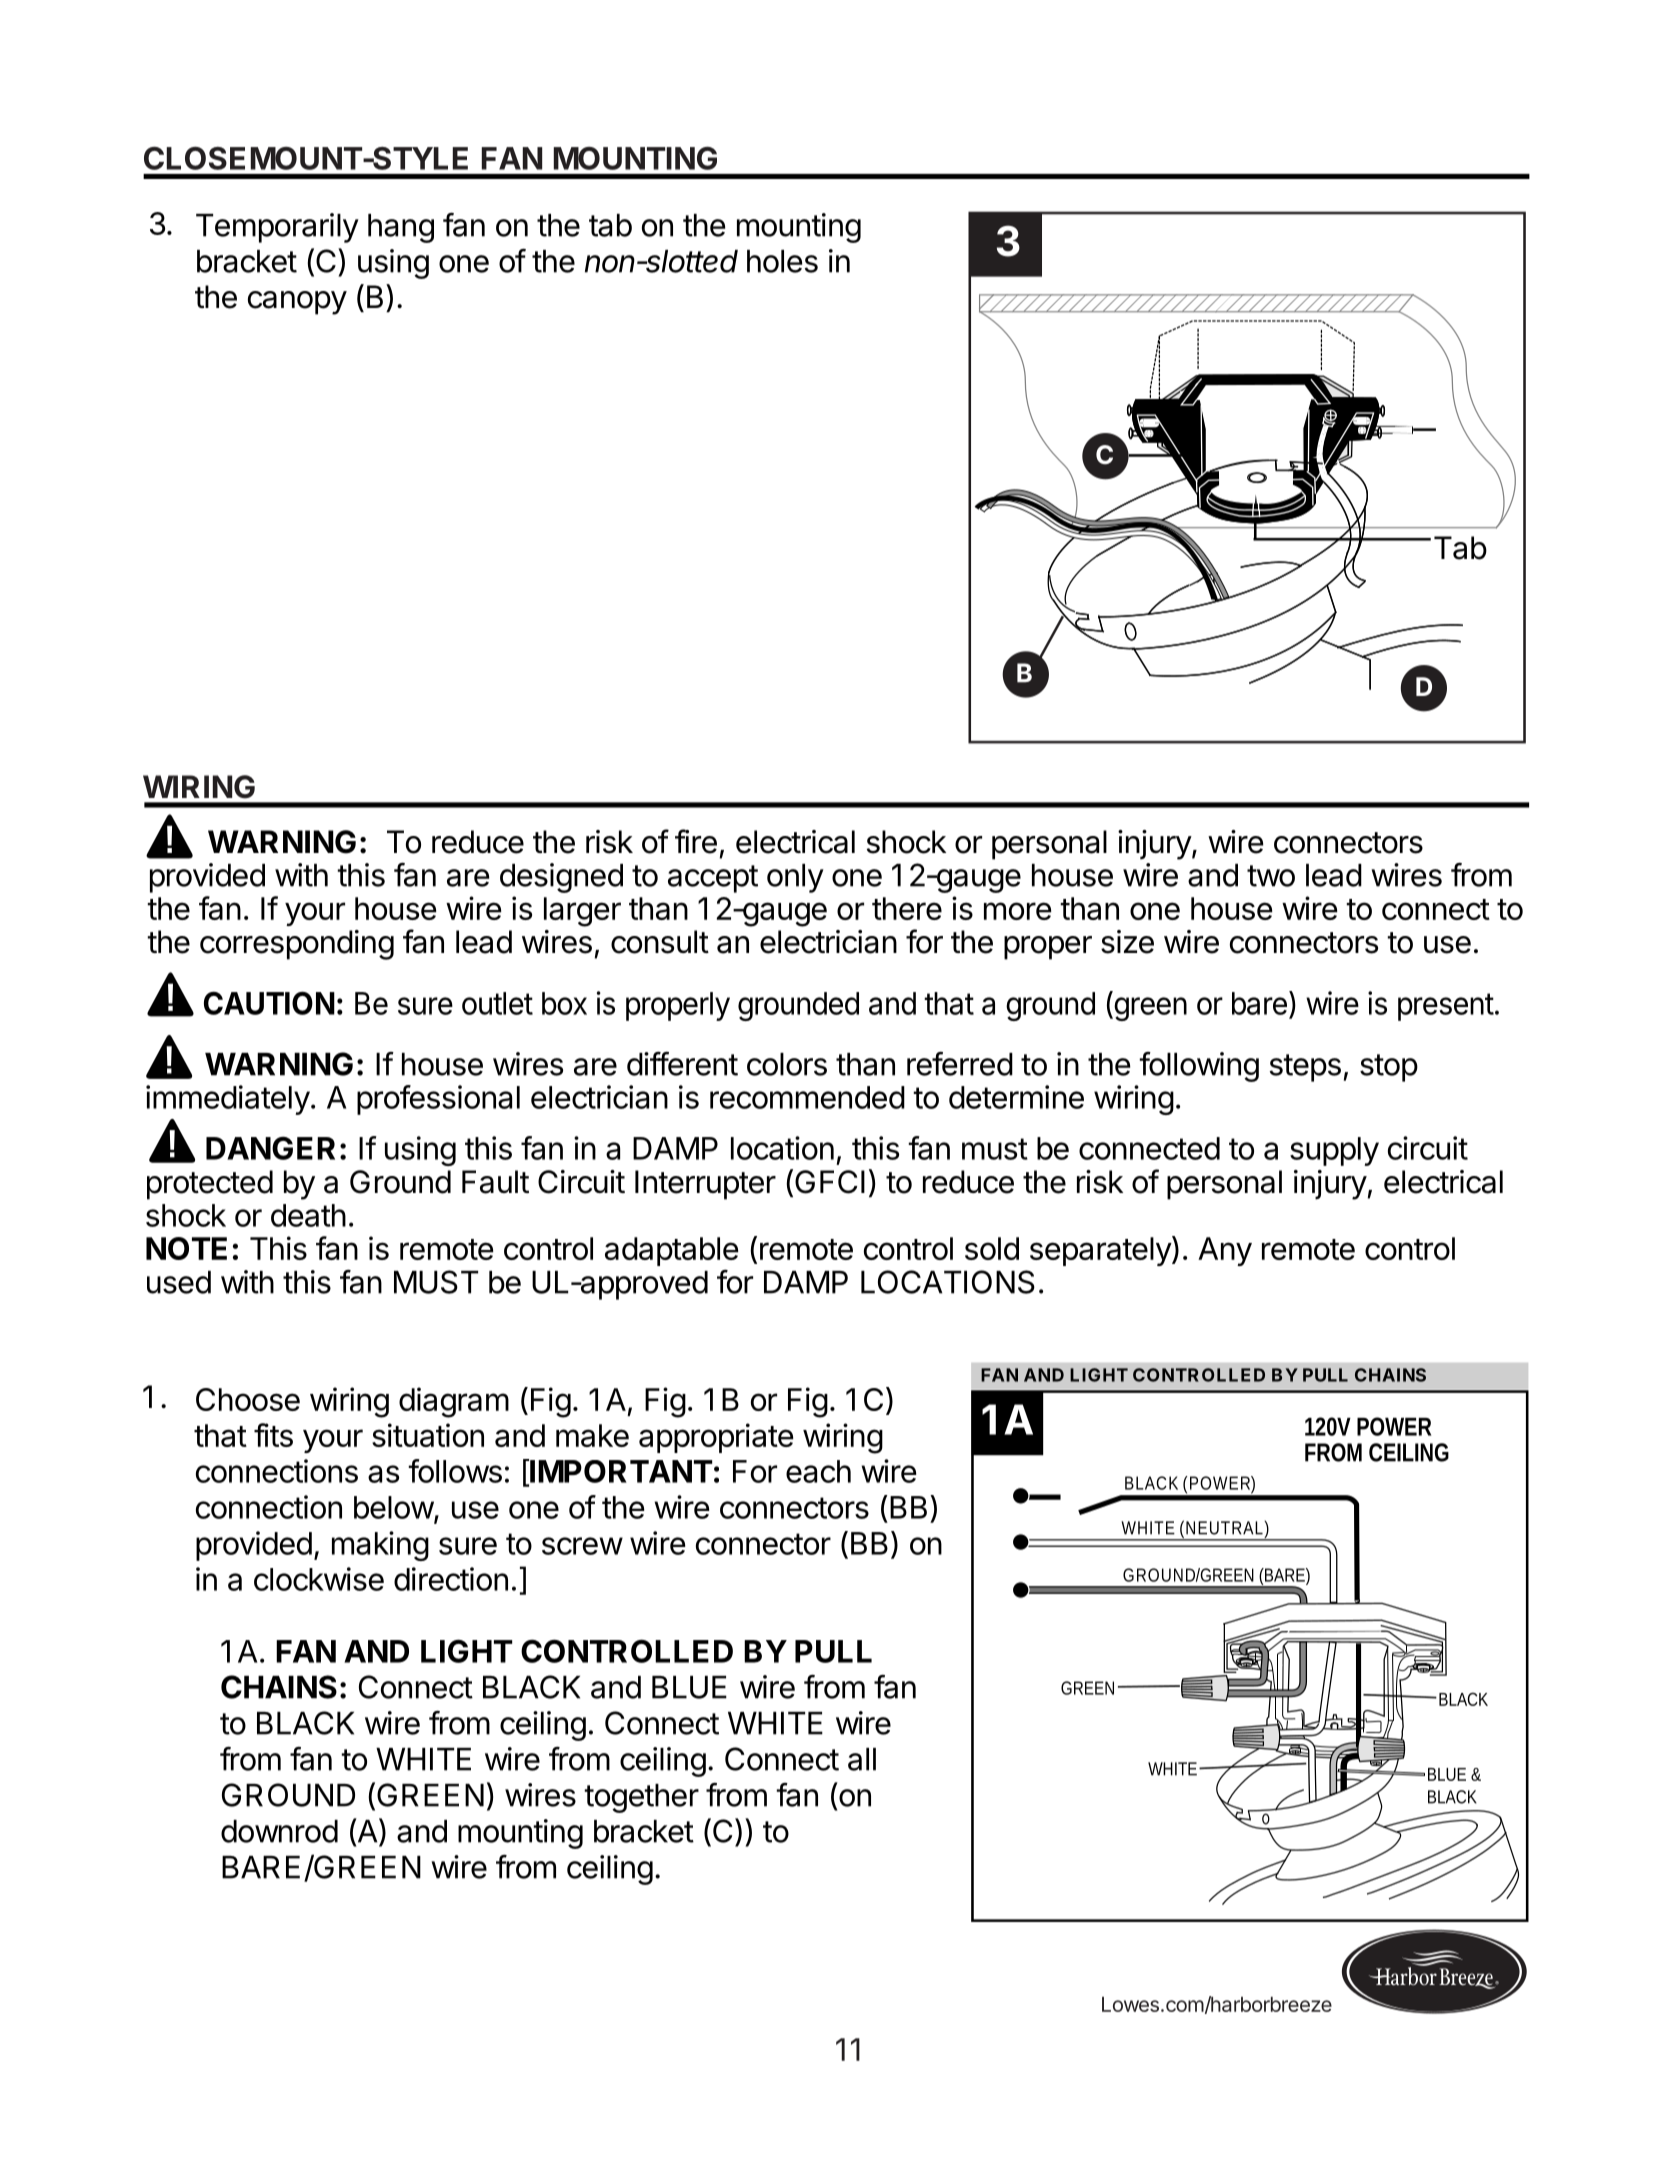 Image resolution: width=1672 pixels, height=2164 pixels. I want to click on colors, so click(787, 1064).
